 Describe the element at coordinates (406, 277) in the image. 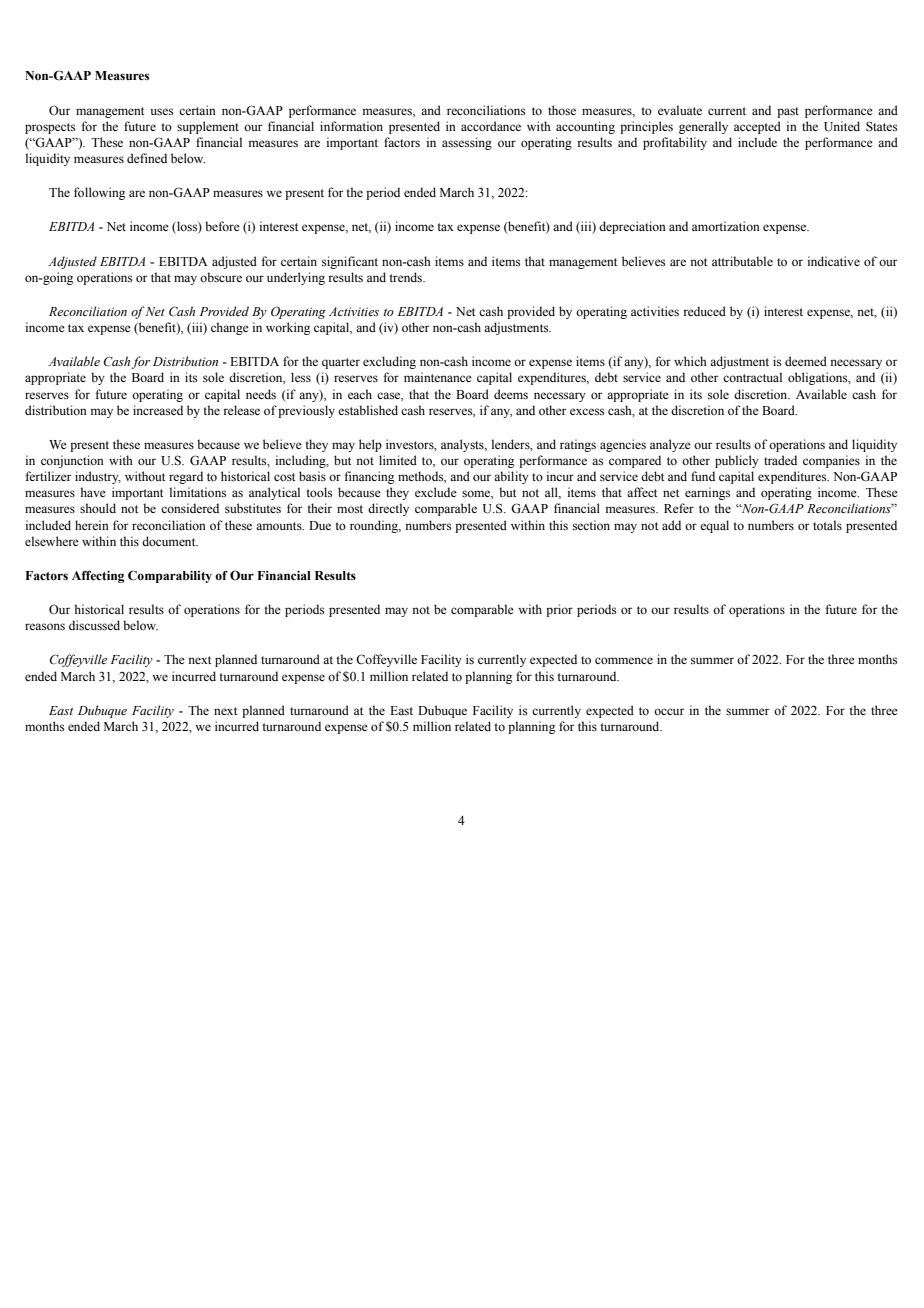

I see `trends` at that location.
